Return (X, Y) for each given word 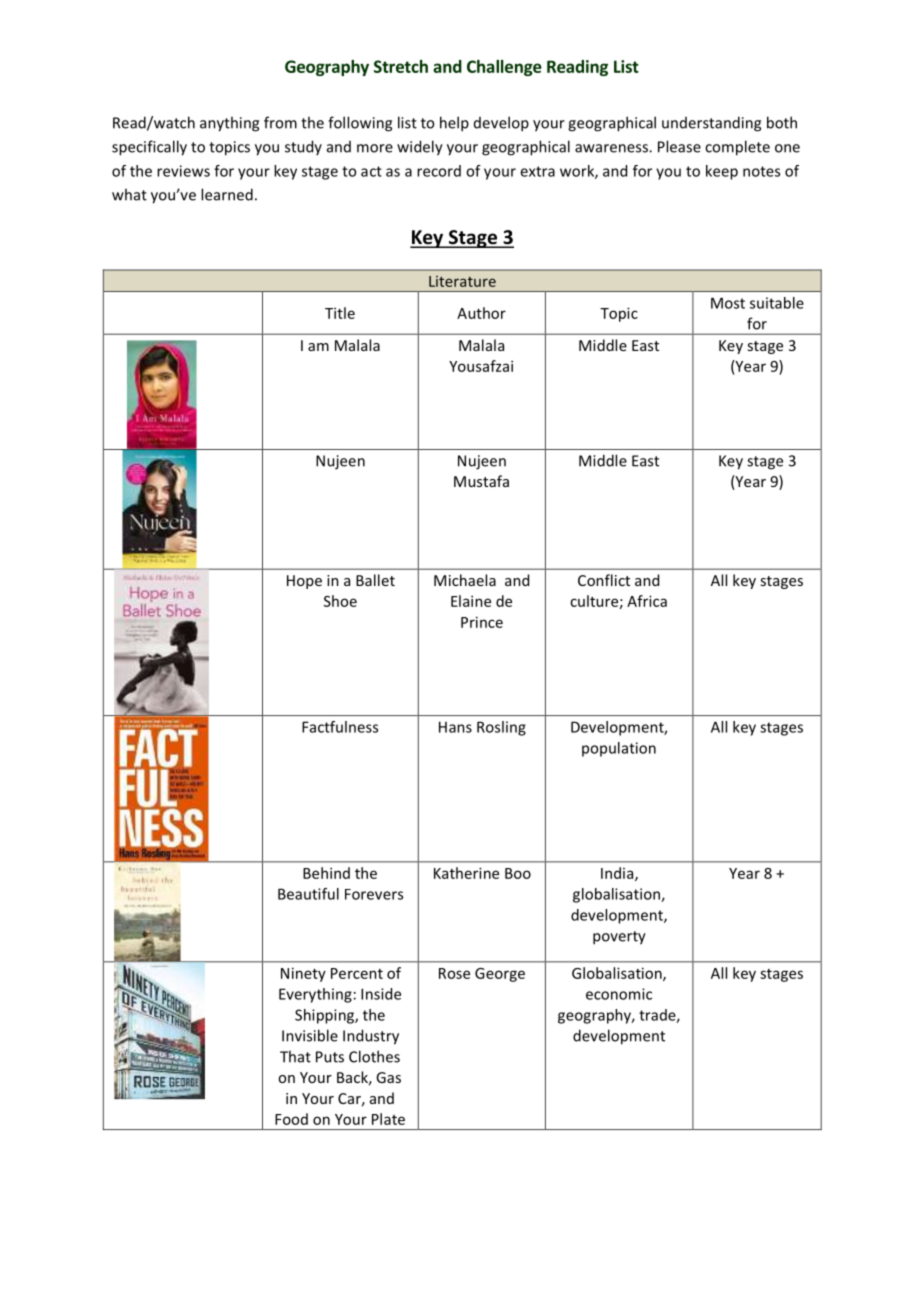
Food (291, 1119)
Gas (388, 1077)
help (454, 124)
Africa (647, 601)
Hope (304, 582)
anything (229, 124)
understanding (711, 124)
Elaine (471, 601)
